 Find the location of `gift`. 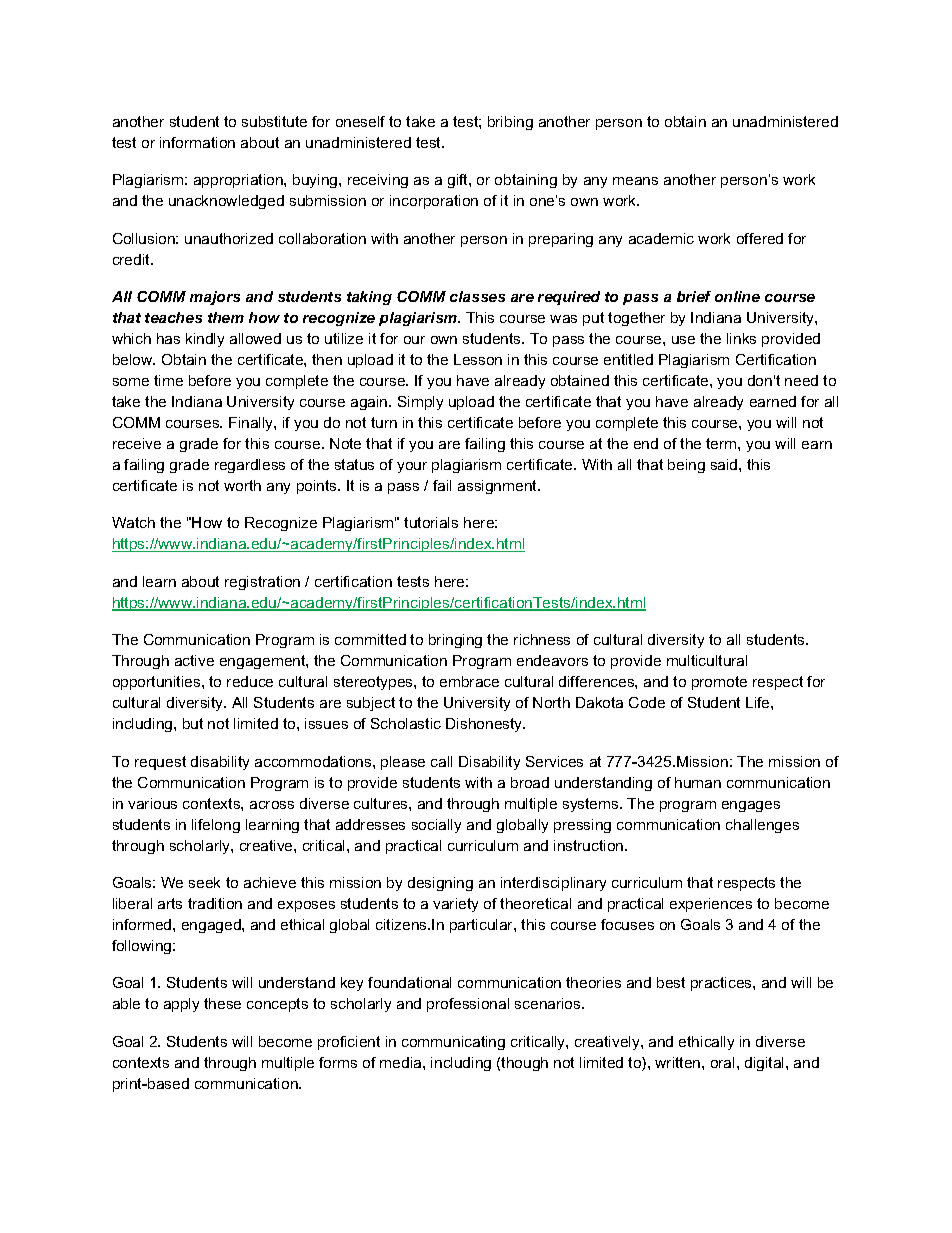

gift is located at coordinates (459, 181).
